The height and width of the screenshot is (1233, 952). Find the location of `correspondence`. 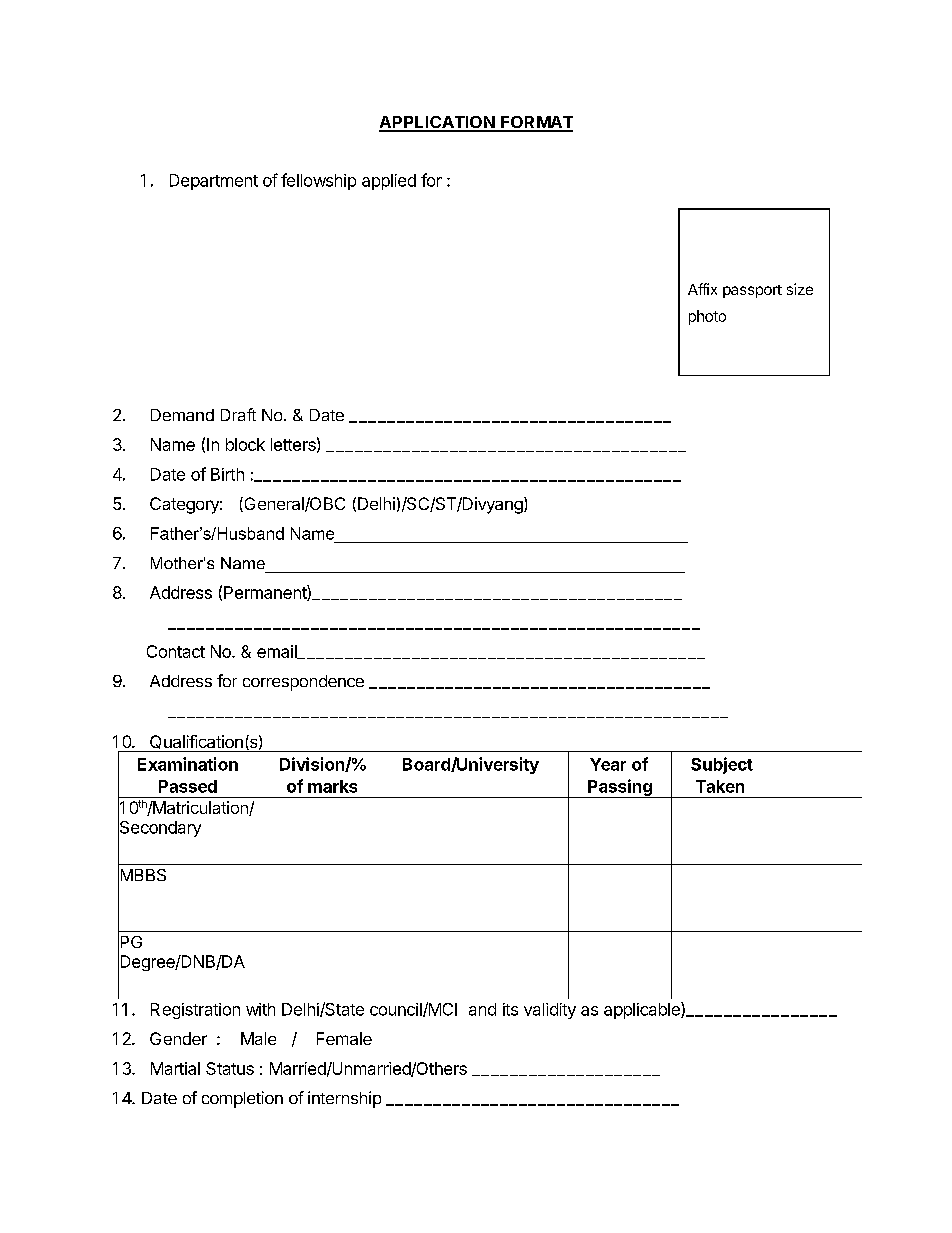

correspondence is located at coordinates (303, 683).
